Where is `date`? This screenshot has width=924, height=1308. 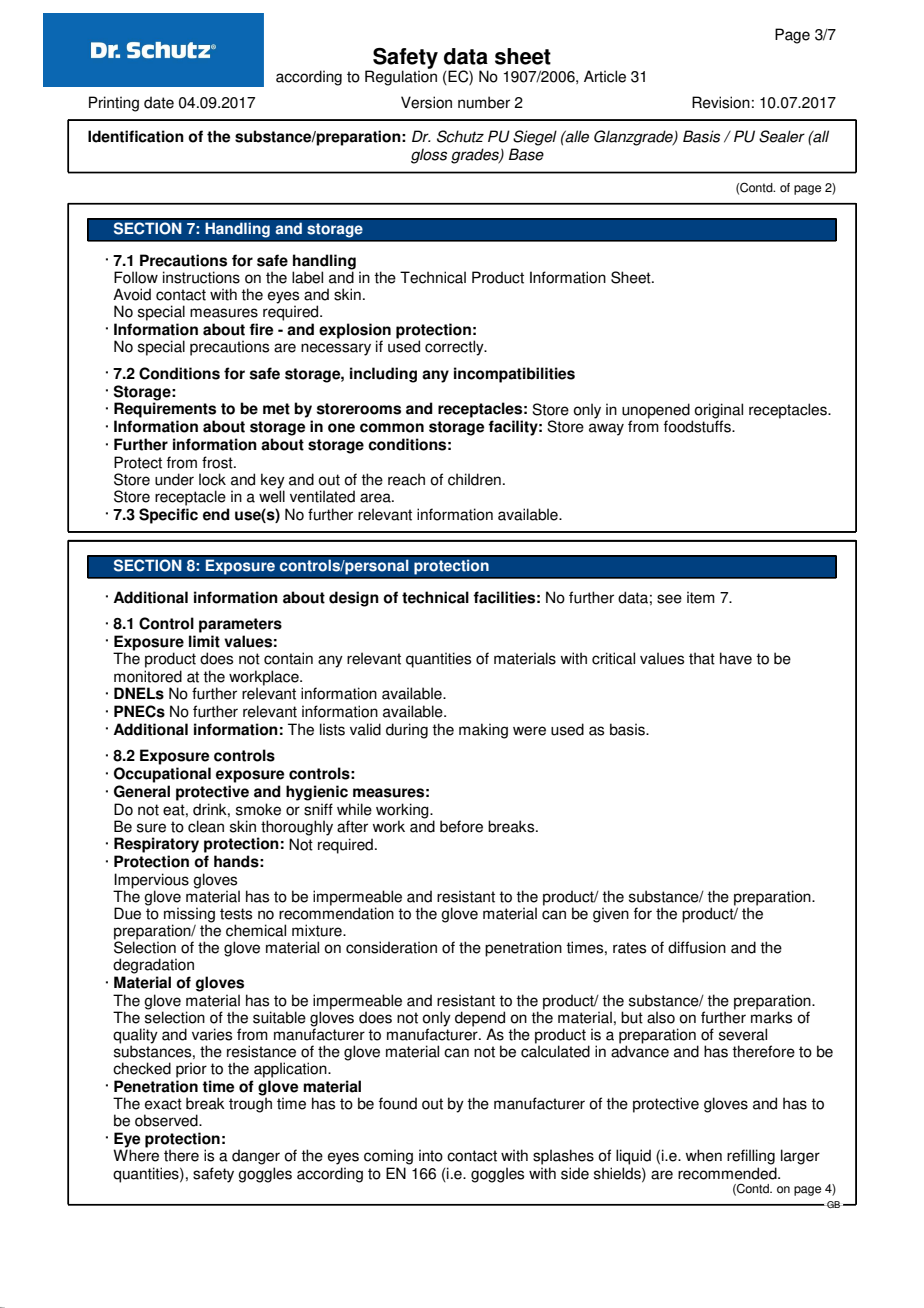 date is located at coordinates (159, 102).
